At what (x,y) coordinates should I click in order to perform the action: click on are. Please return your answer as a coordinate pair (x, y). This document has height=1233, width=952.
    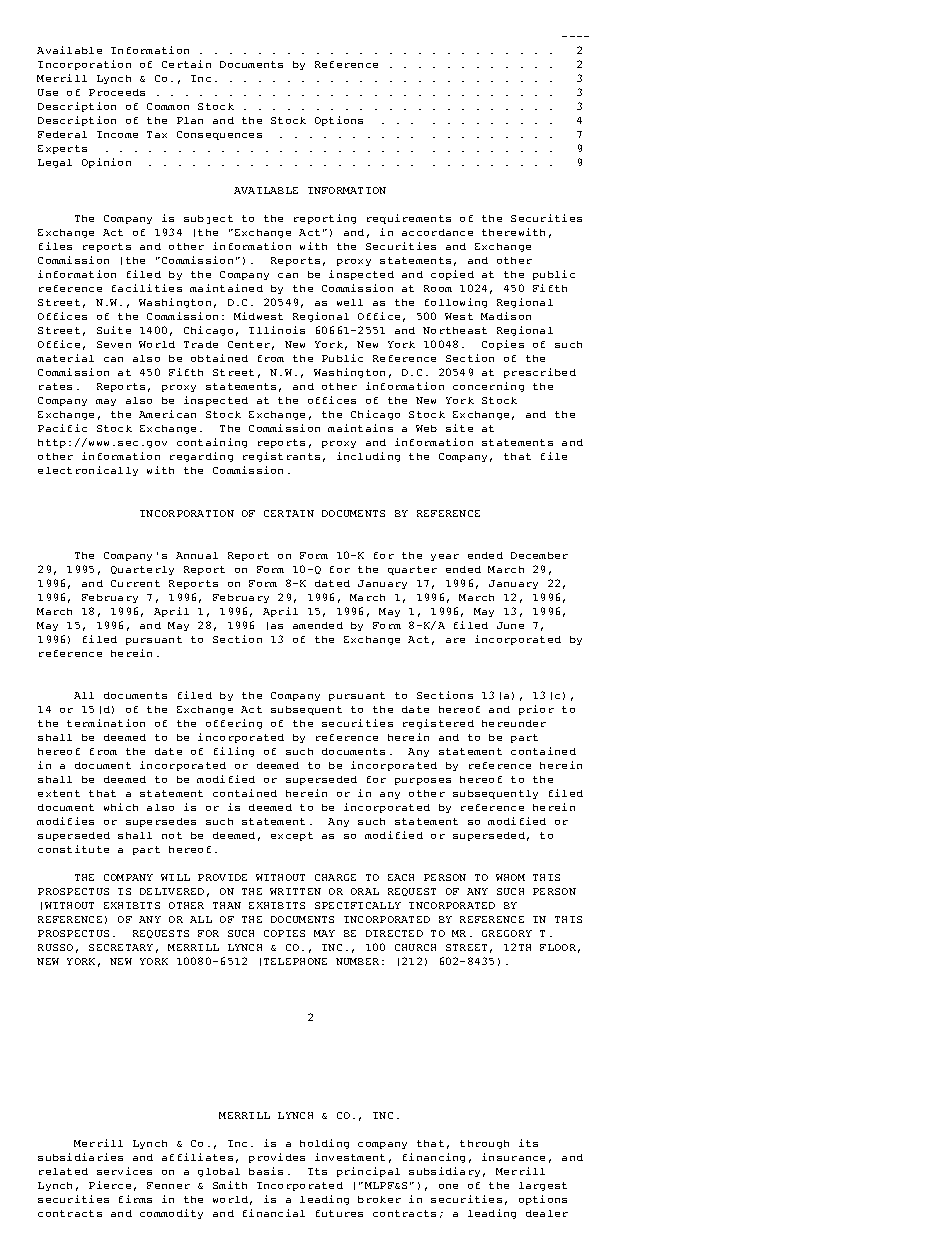
    Looking at the image, I should click on (455, 640).
